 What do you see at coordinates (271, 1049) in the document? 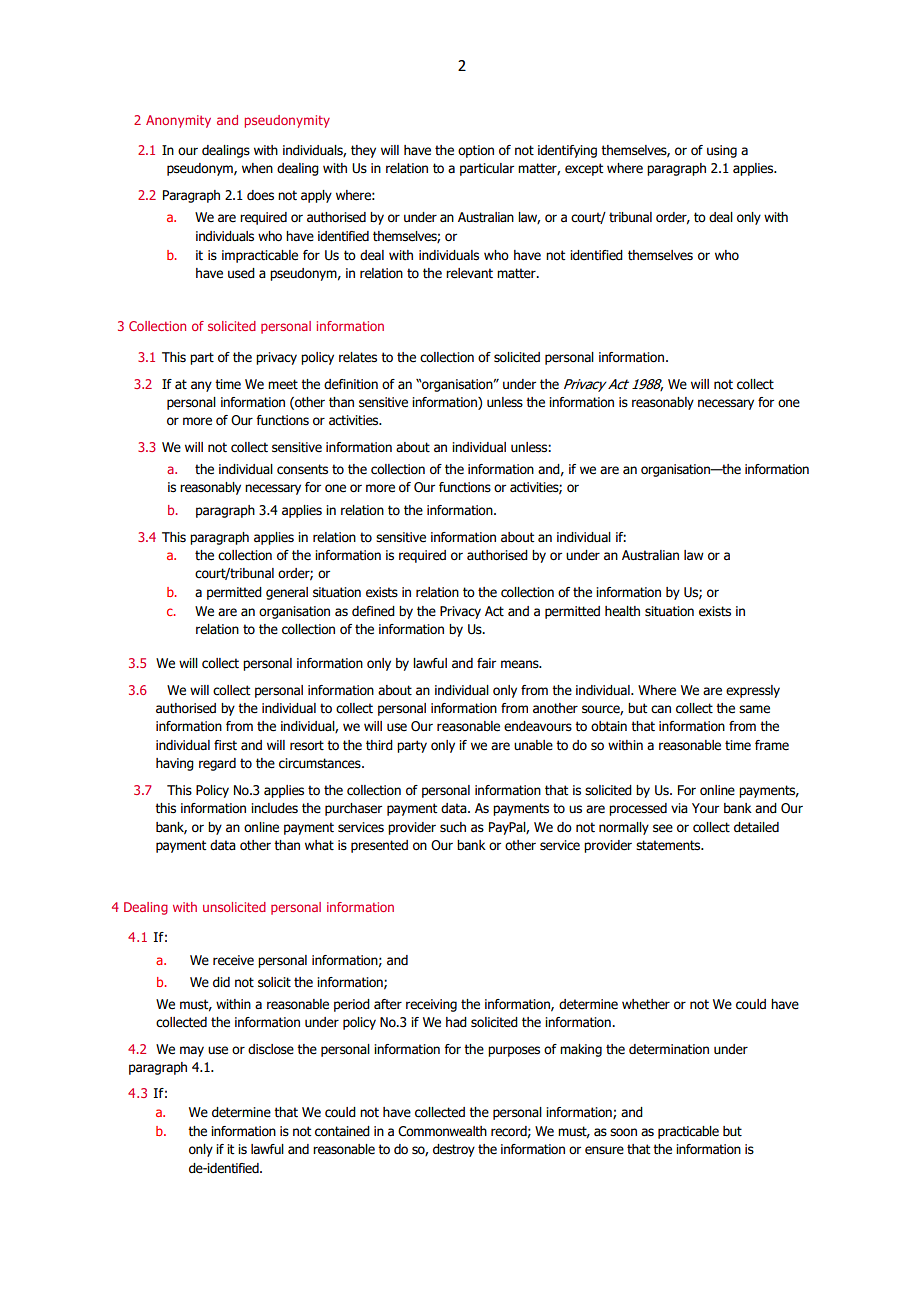
I see `disclose` at bounding box center [271, 1049].
